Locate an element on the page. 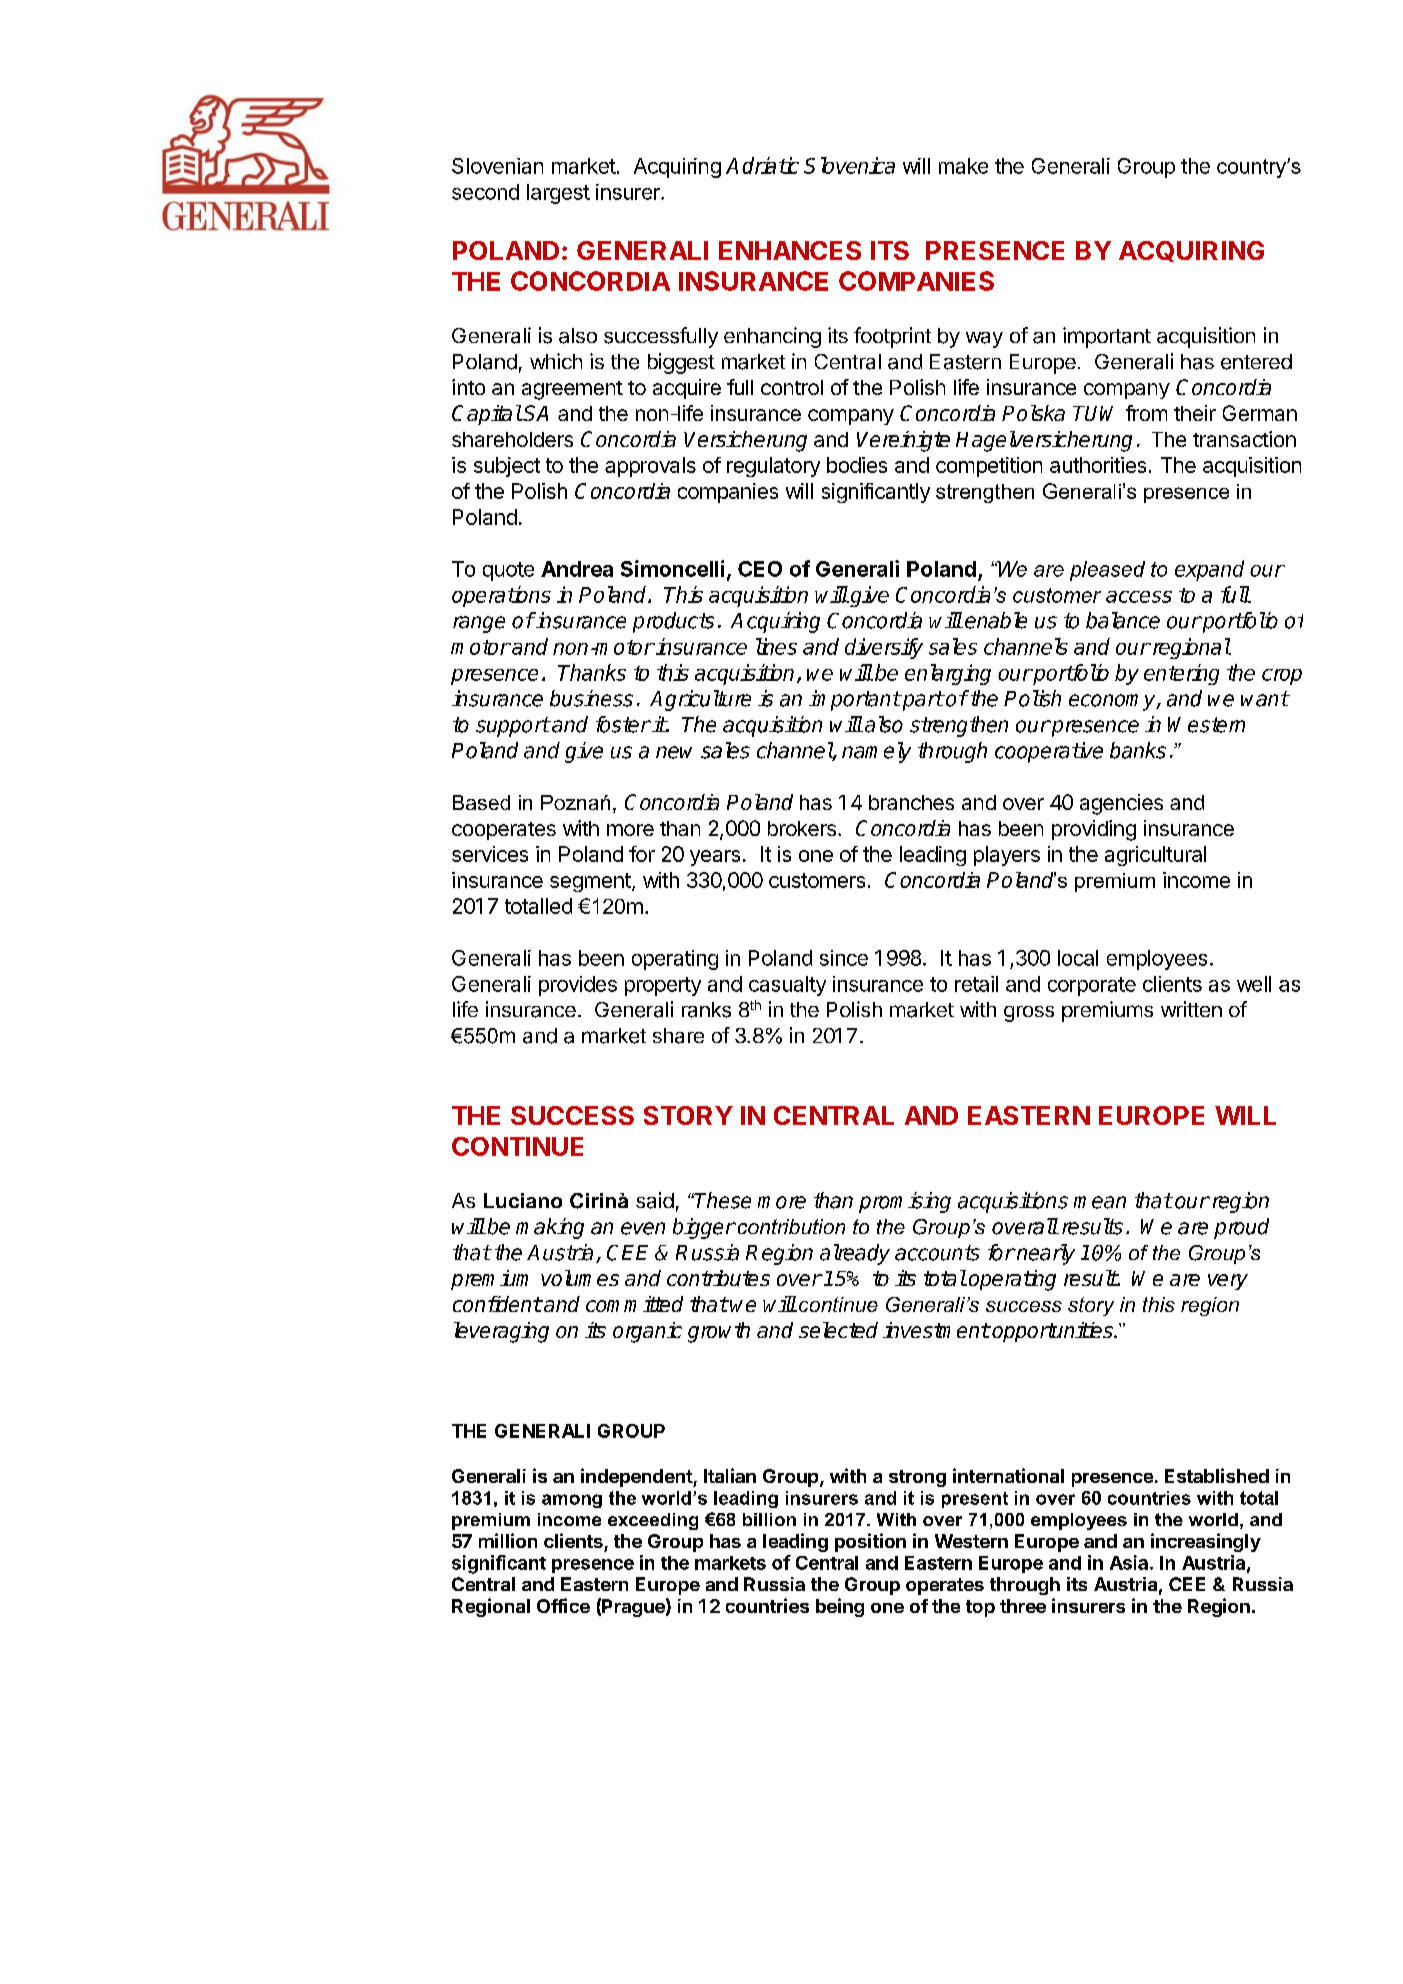 Image resolution: width=1403 pixels, height=1984 pixels. since is located at coordinates (844, 958).
